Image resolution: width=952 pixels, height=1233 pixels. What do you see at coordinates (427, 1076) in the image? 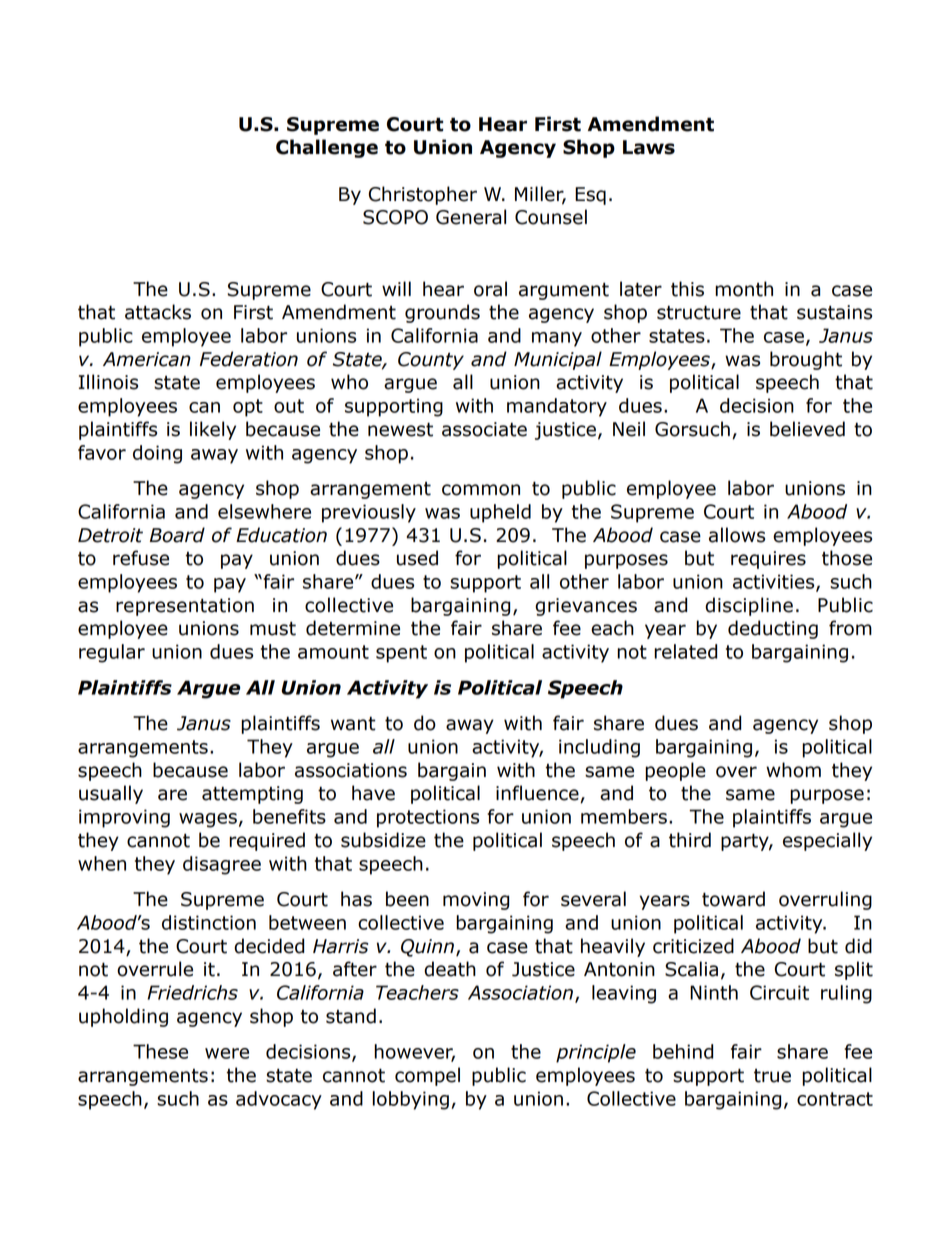
I see `compel` at bounding box center [427, 1076].
